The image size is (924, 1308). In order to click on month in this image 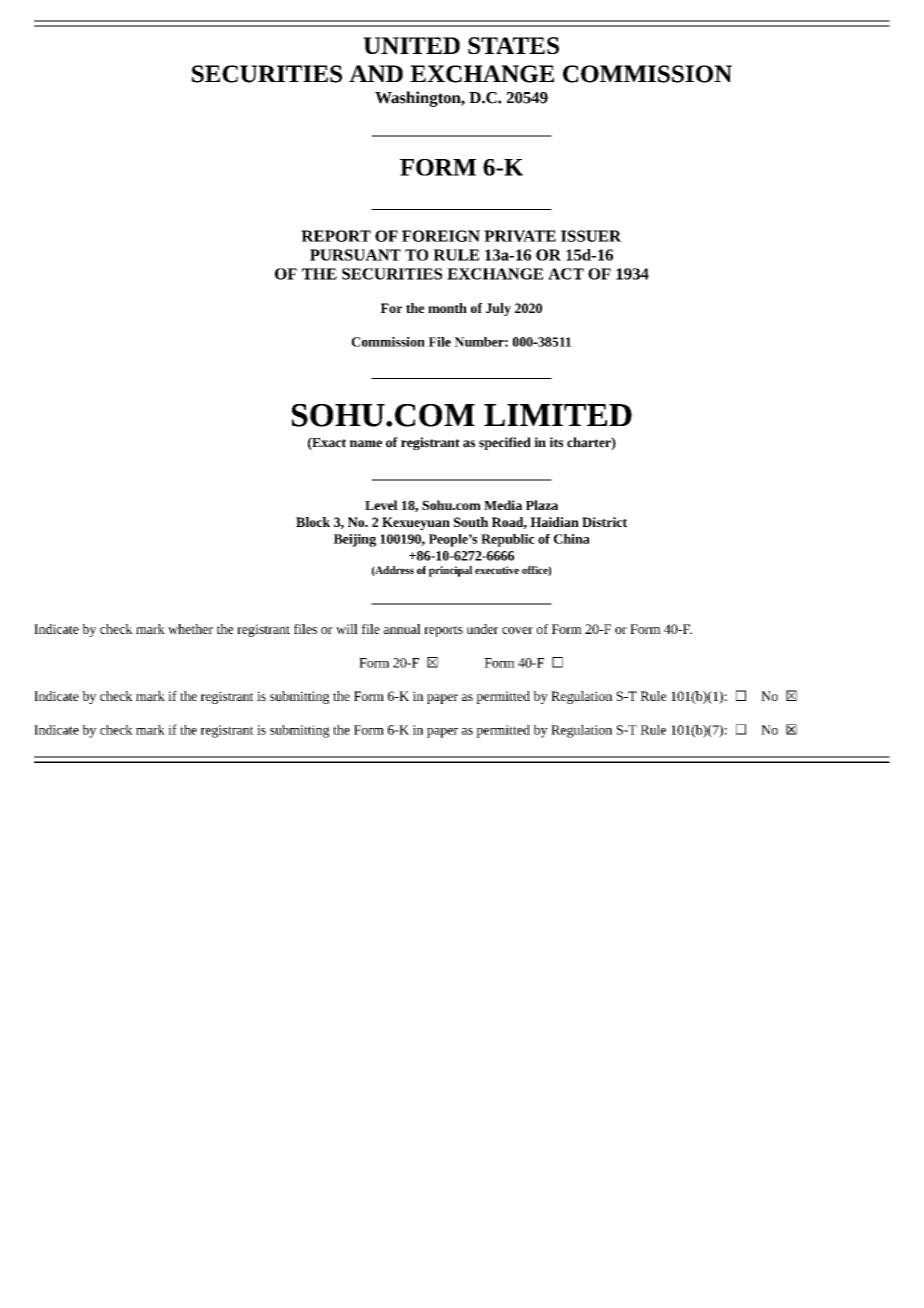, I will do `click(447, 308)`.
